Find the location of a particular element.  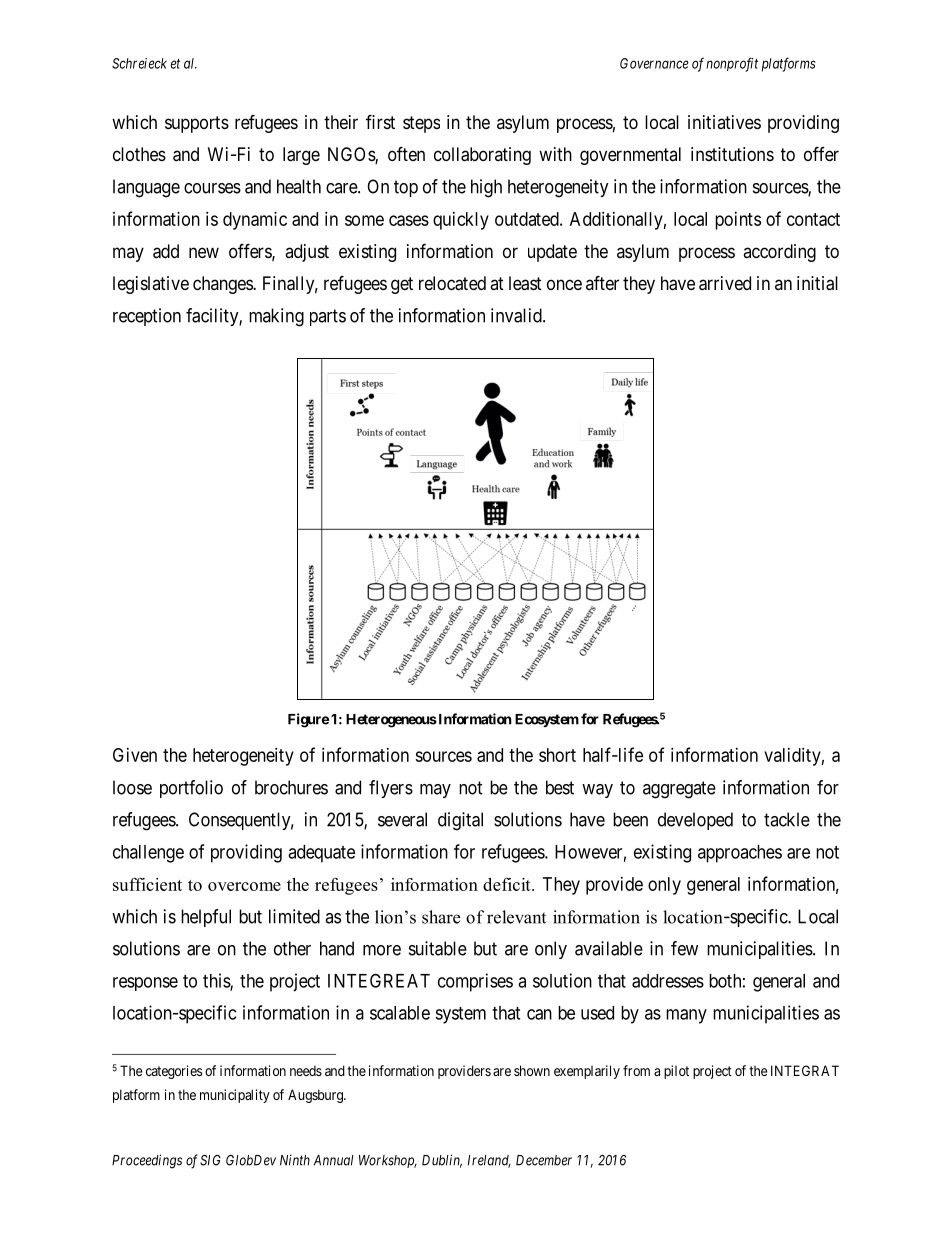

SIG is located at coordinates (210, 1160).
